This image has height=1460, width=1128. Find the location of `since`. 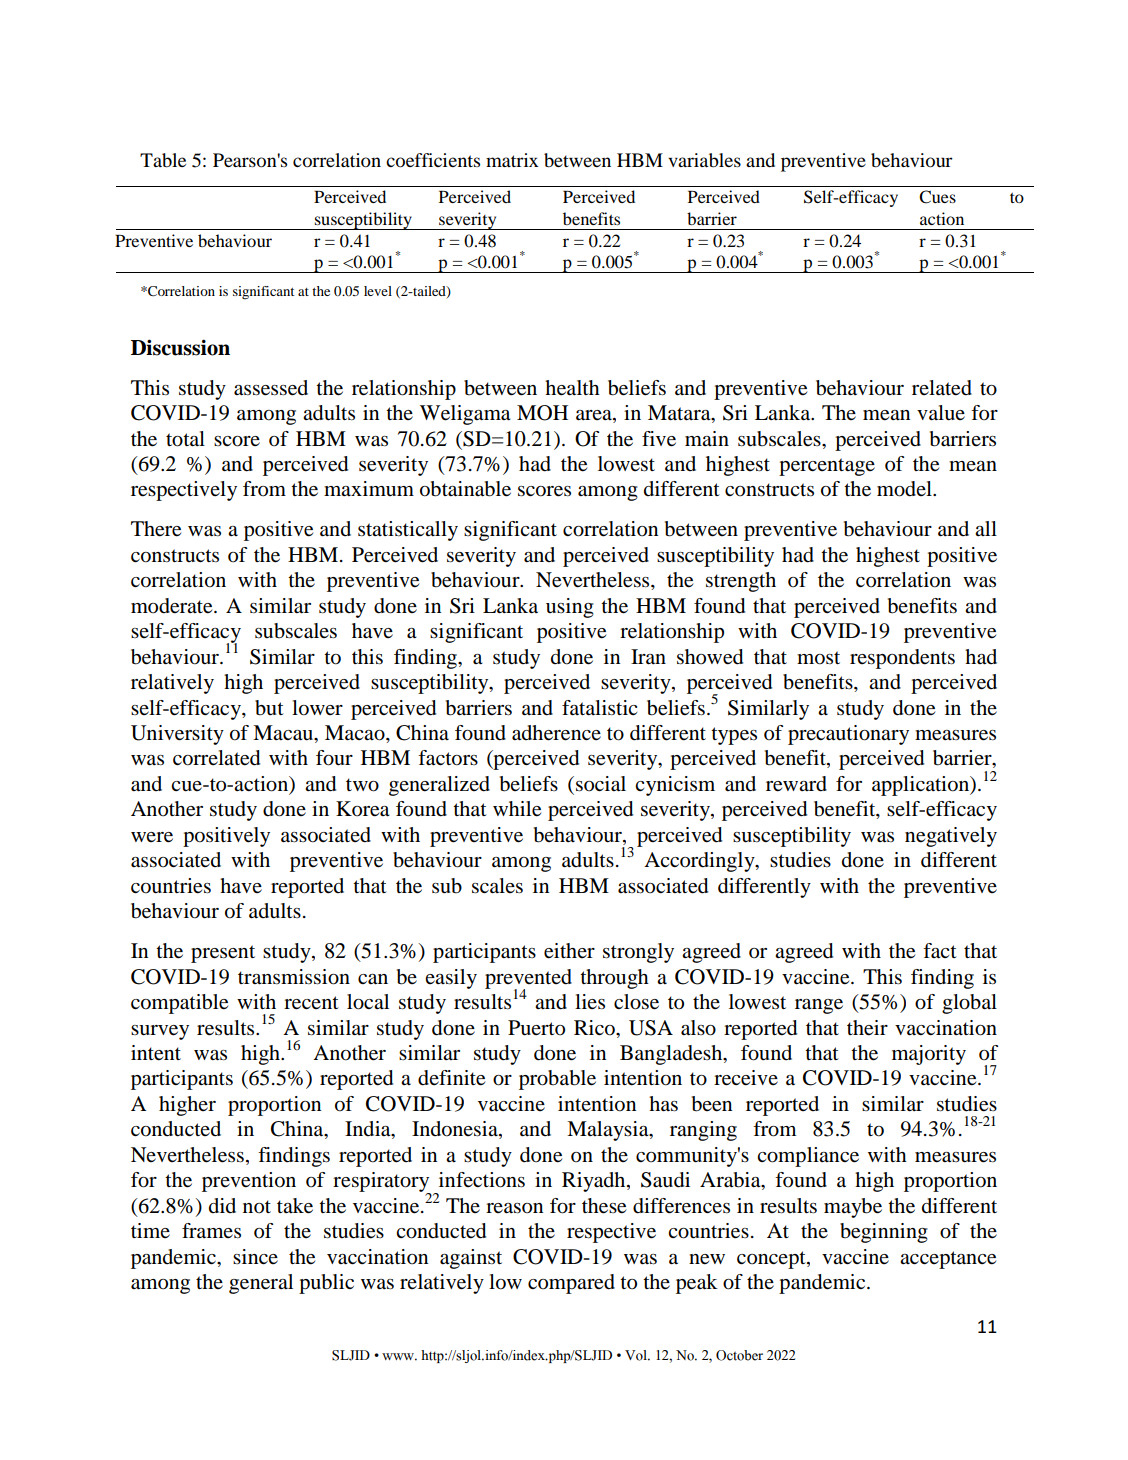

since is located at coordinates (255, 1256).
